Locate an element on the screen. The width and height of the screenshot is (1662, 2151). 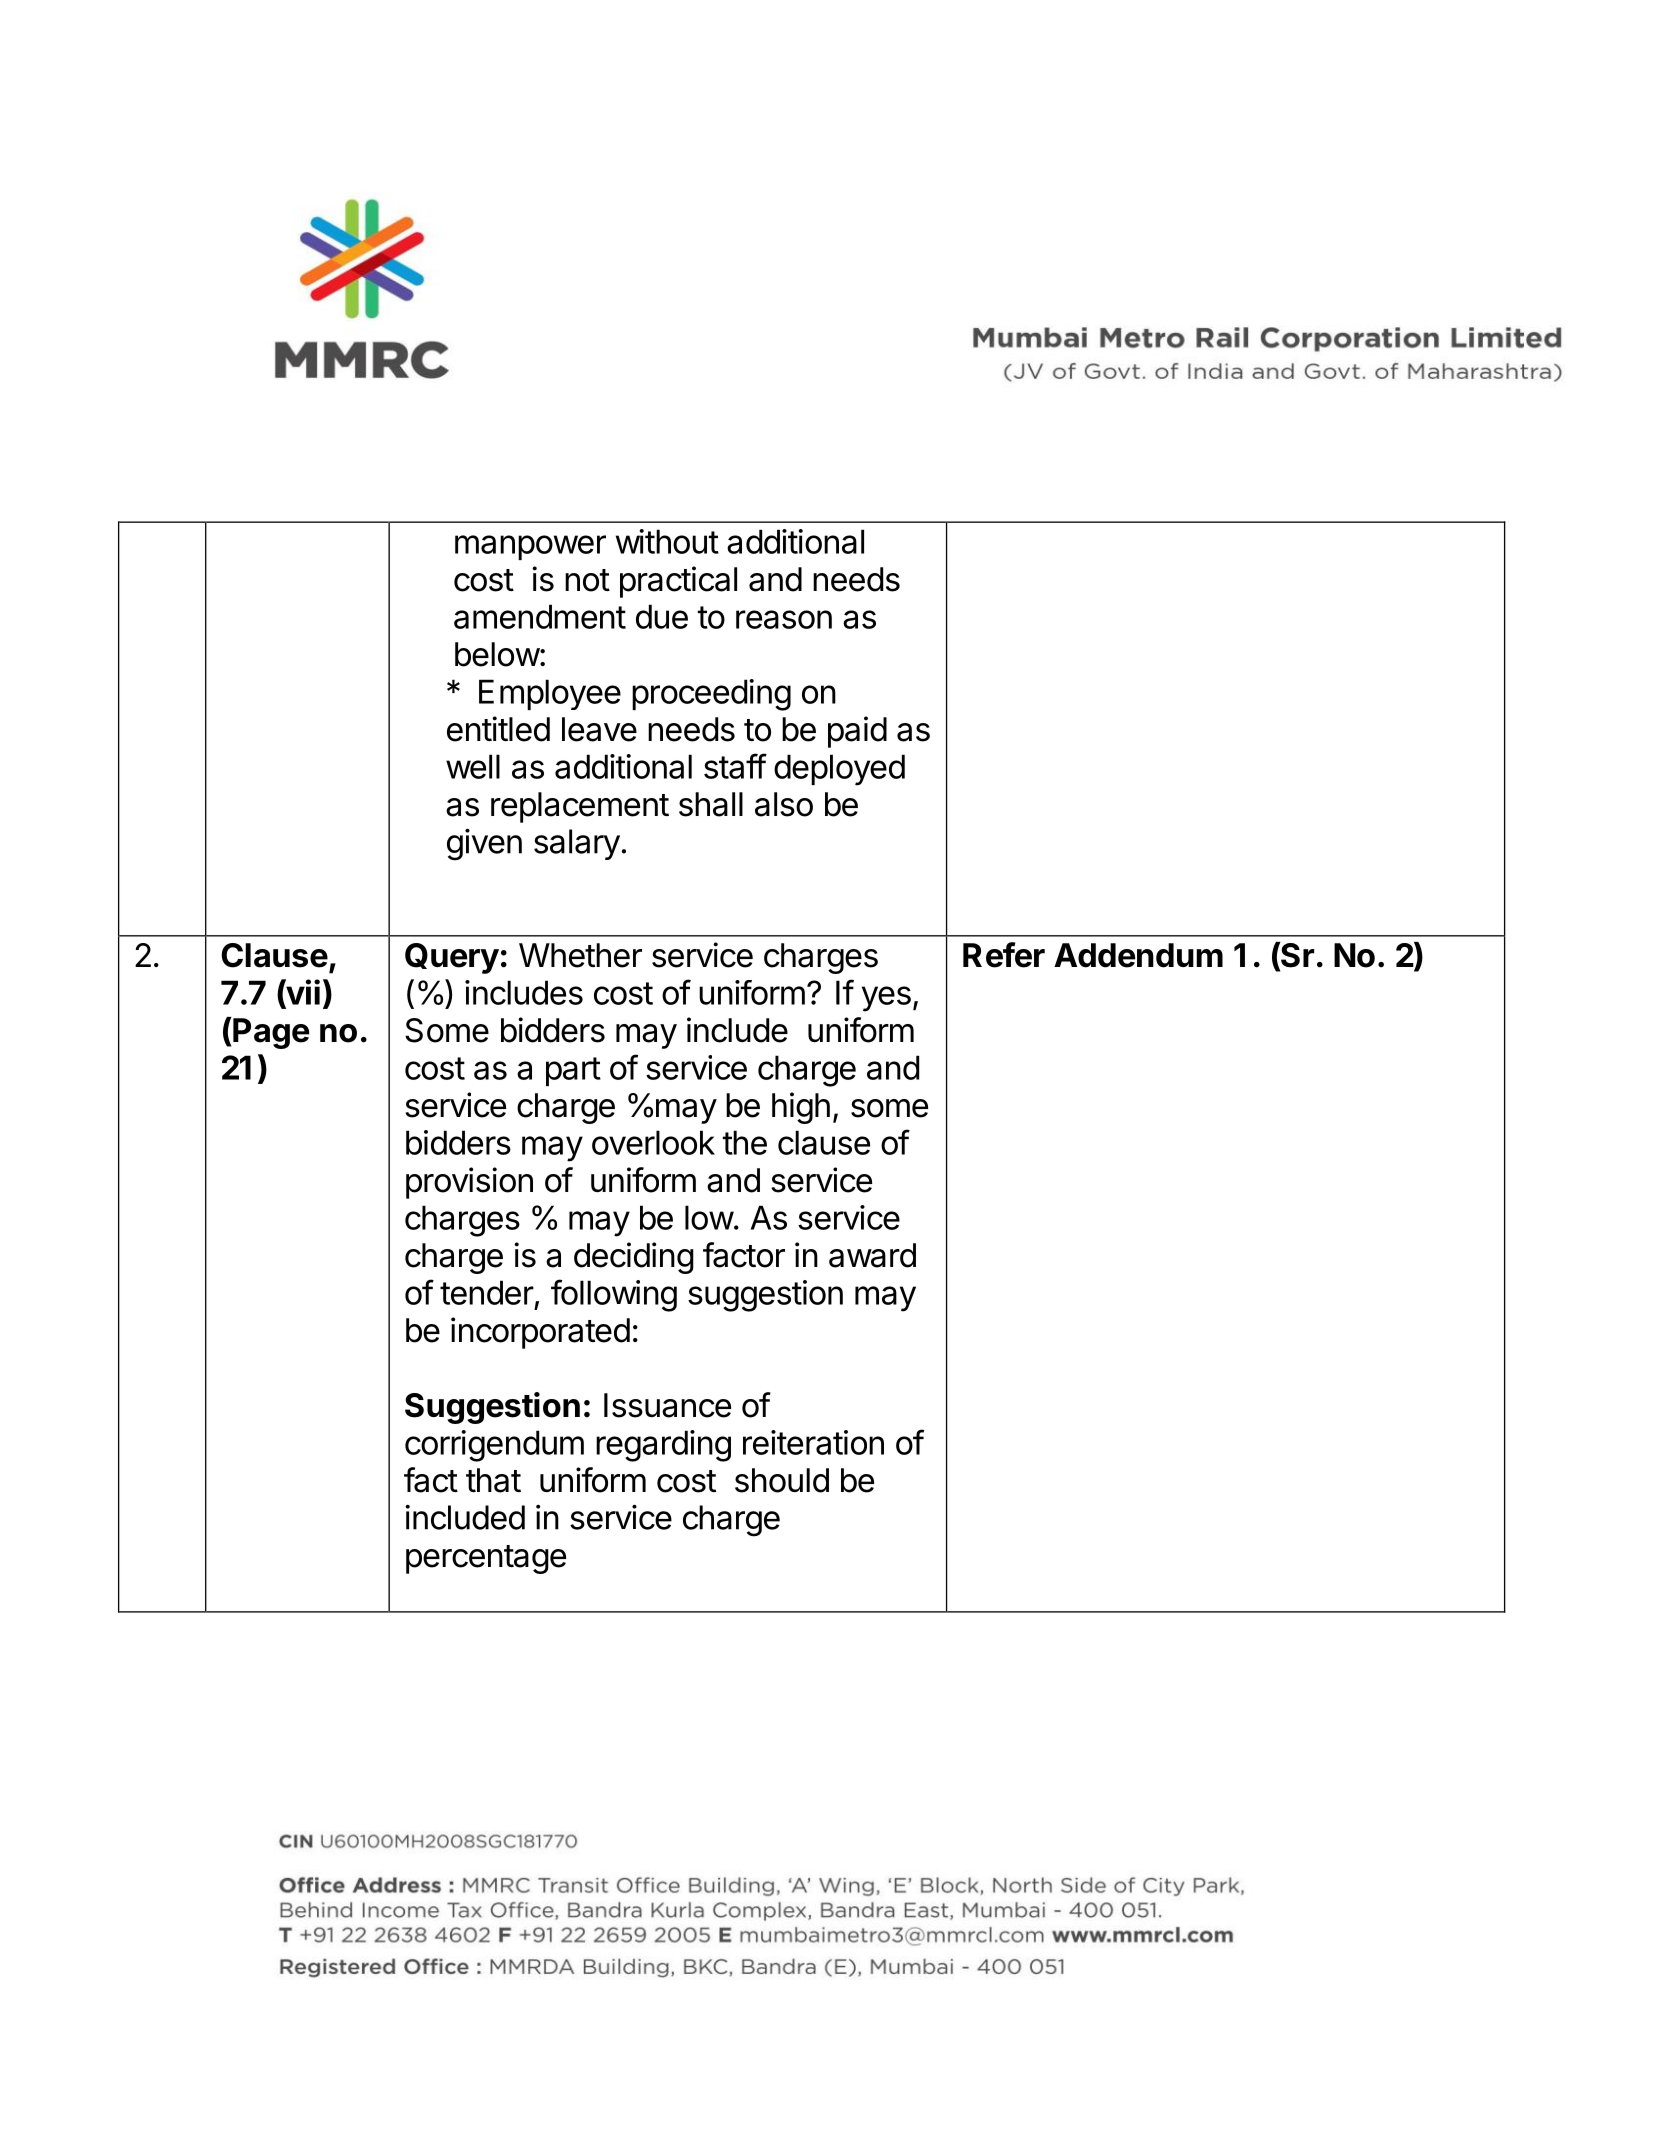
part is located at coordinates (573, 1071).
